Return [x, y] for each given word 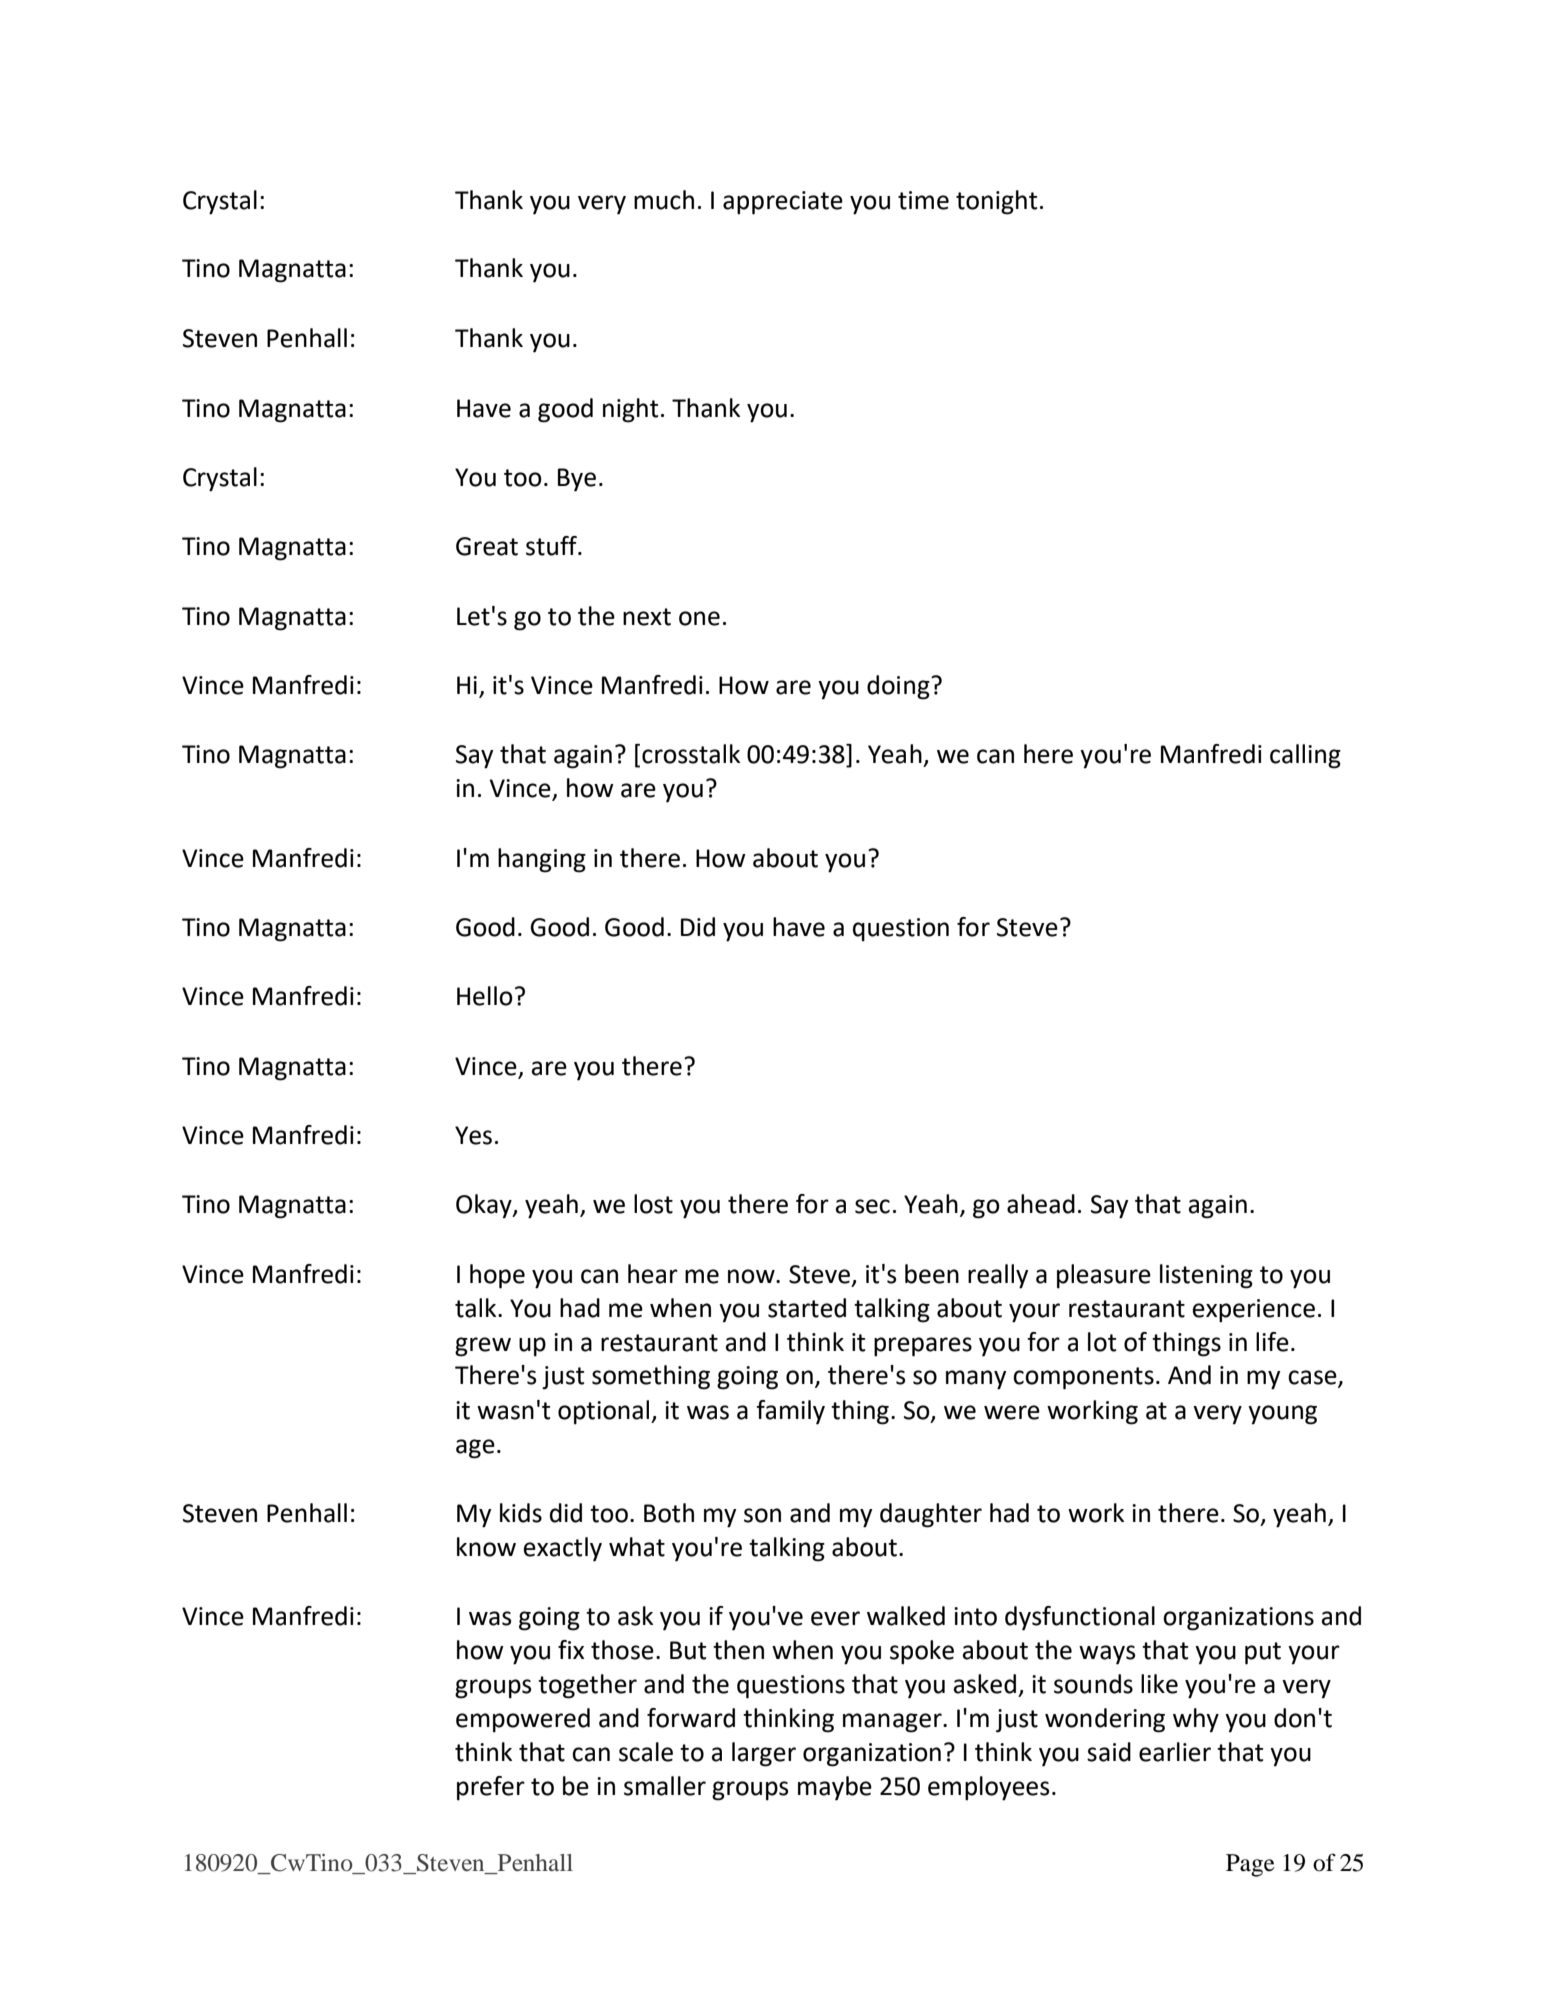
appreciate [783, 203]
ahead [1041, 1204]
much [664, 200]
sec [872, 1206]
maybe [835, 1788]
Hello [485, 996]
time [923, 200]
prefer [491, 1788]
